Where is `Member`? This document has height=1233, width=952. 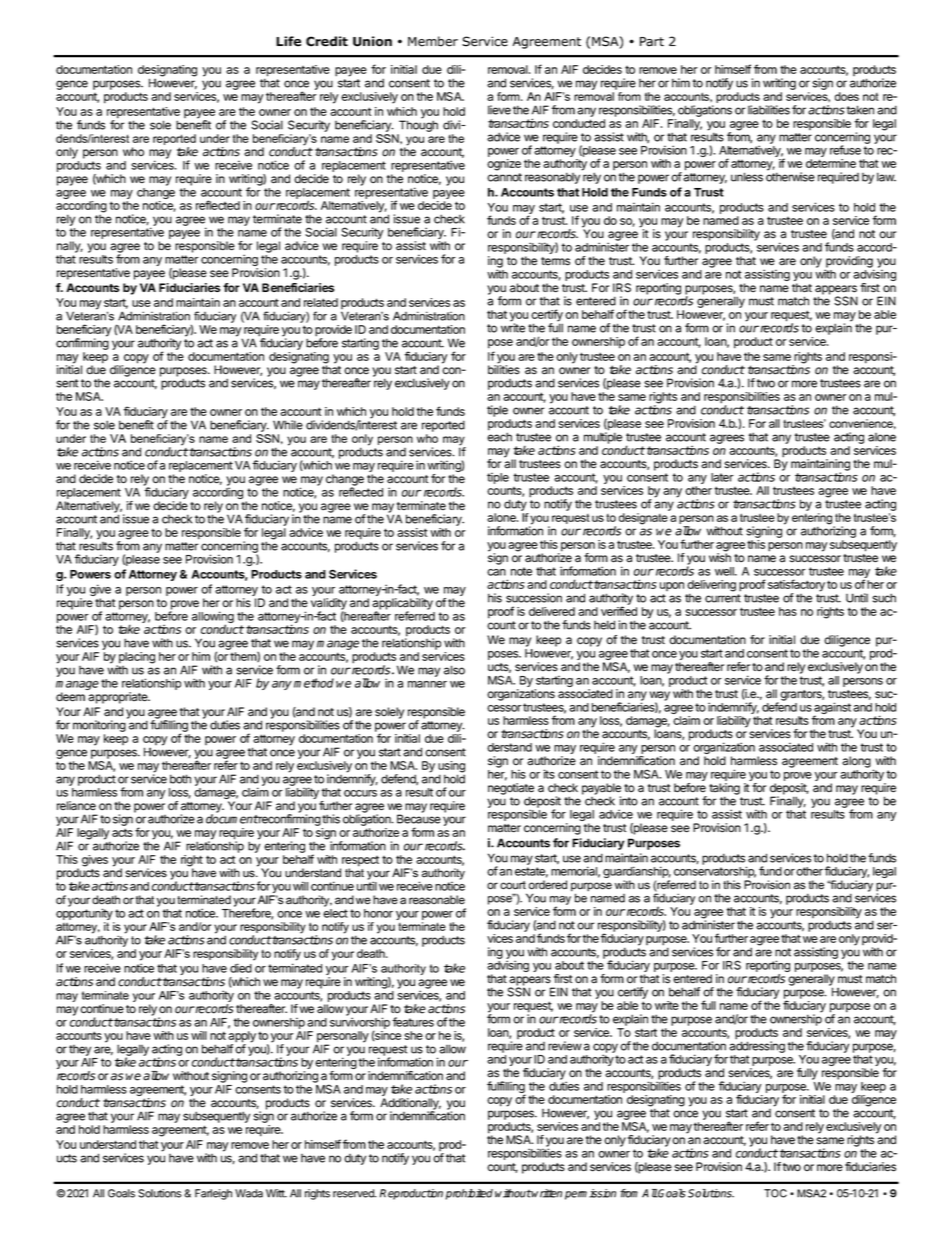 Member is located at coordinates (433, 41).
